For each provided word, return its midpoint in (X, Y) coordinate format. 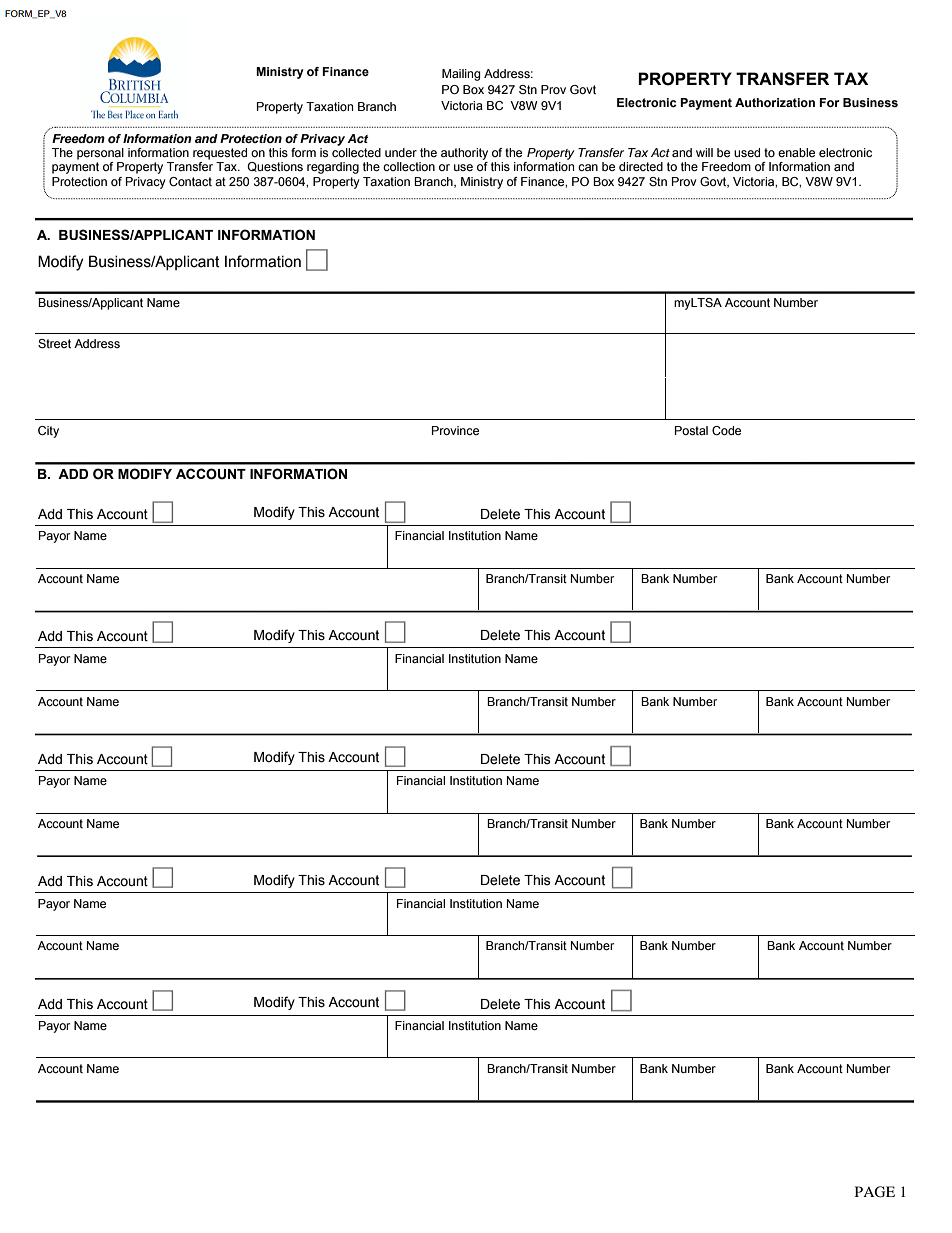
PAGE (875, 1192)
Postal (691, 430)
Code (726, 430)
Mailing (461, 75)
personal (100, 154)
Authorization (775, 102)
